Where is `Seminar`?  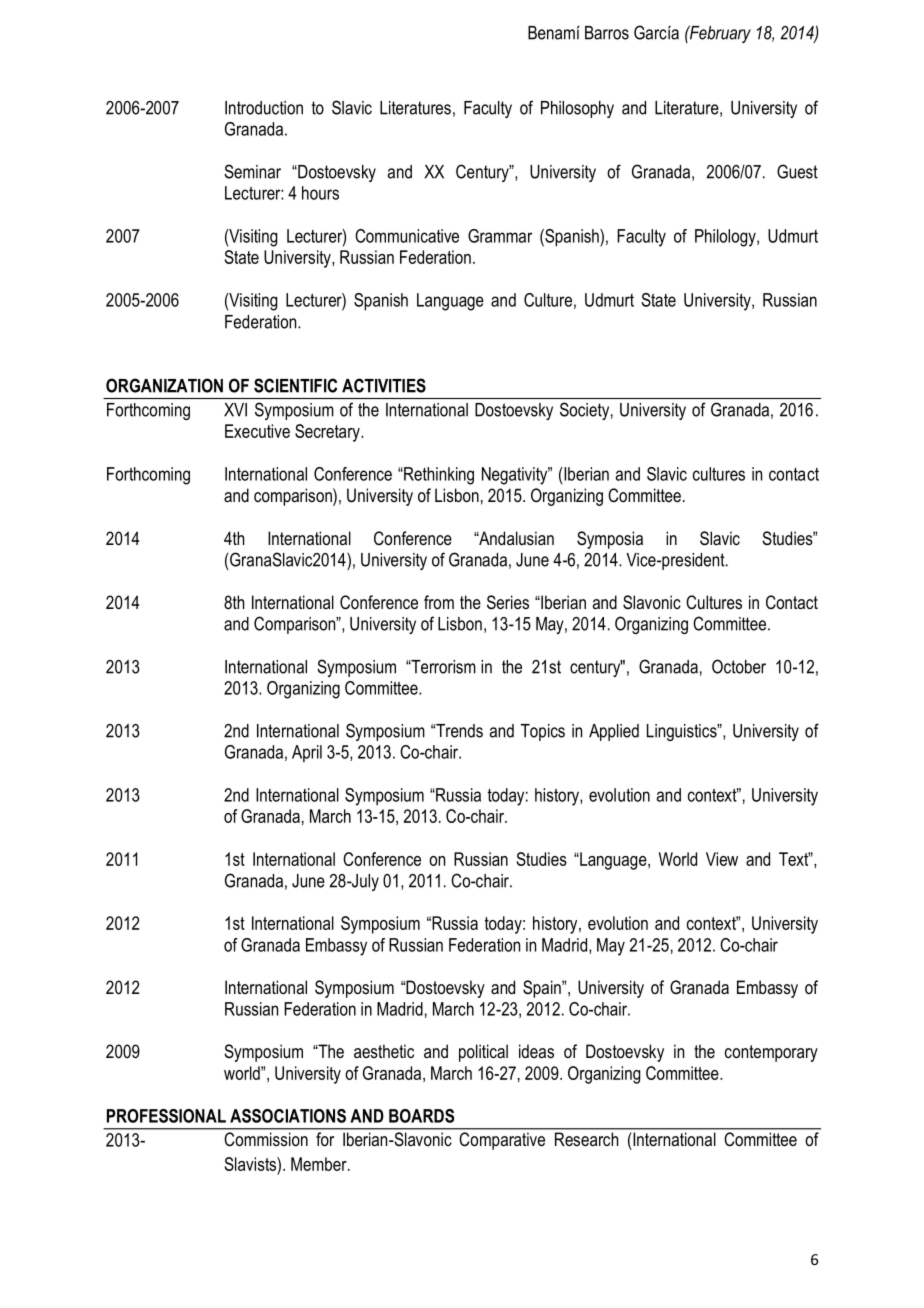 Seminar is located at coordinates (252, 171).
